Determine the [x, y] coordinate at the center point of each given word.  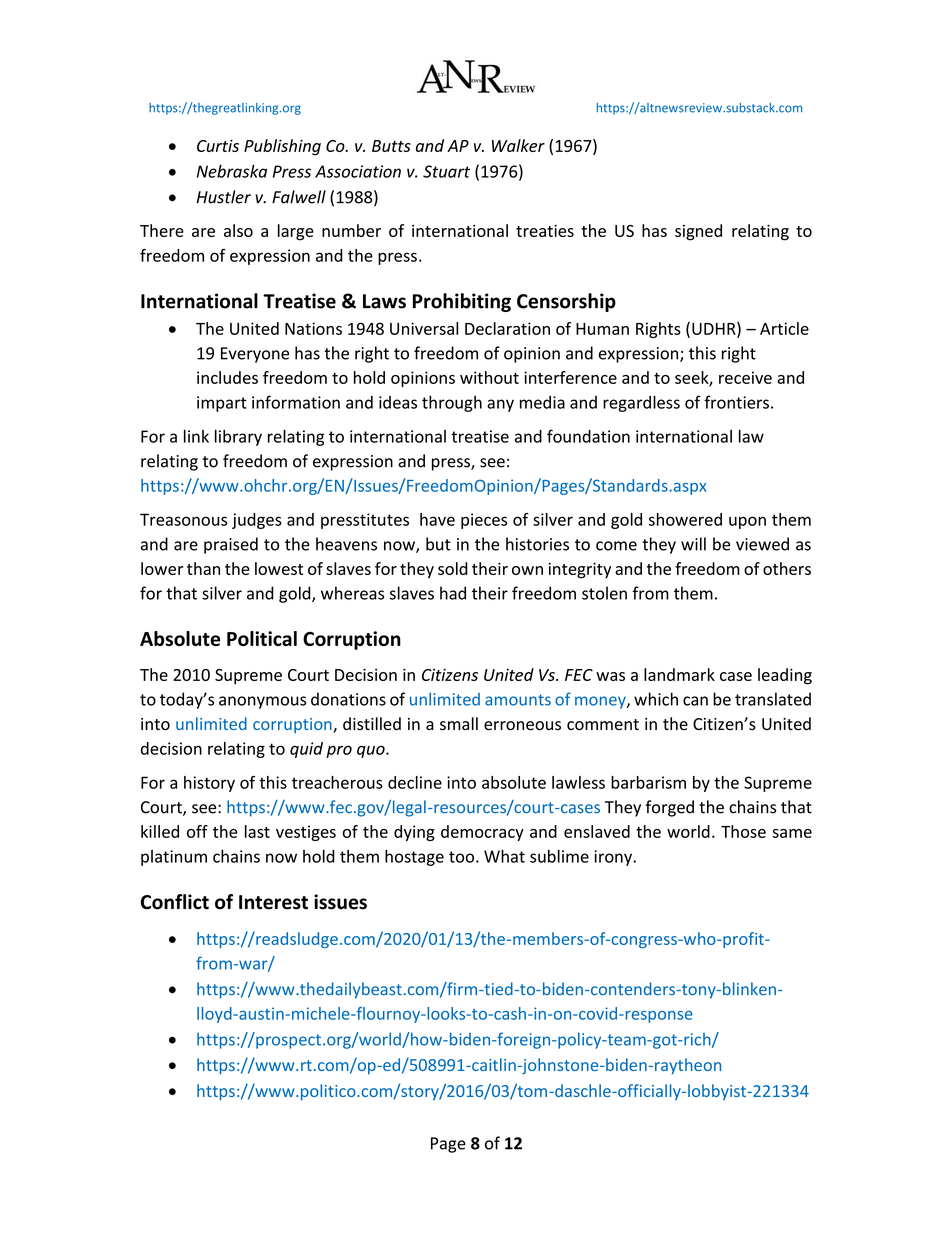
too [461, 857]
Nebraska [232, 171]
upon [747, 522]
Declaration [507, 328]
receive [745, 377]
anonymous [262, 702]
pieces [484, 521]
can [695, 701]
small [459, 724]
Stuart [446, 171]
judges [257, 521]
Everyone [255, 355]
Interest [273, 902]
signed [698, 232]
